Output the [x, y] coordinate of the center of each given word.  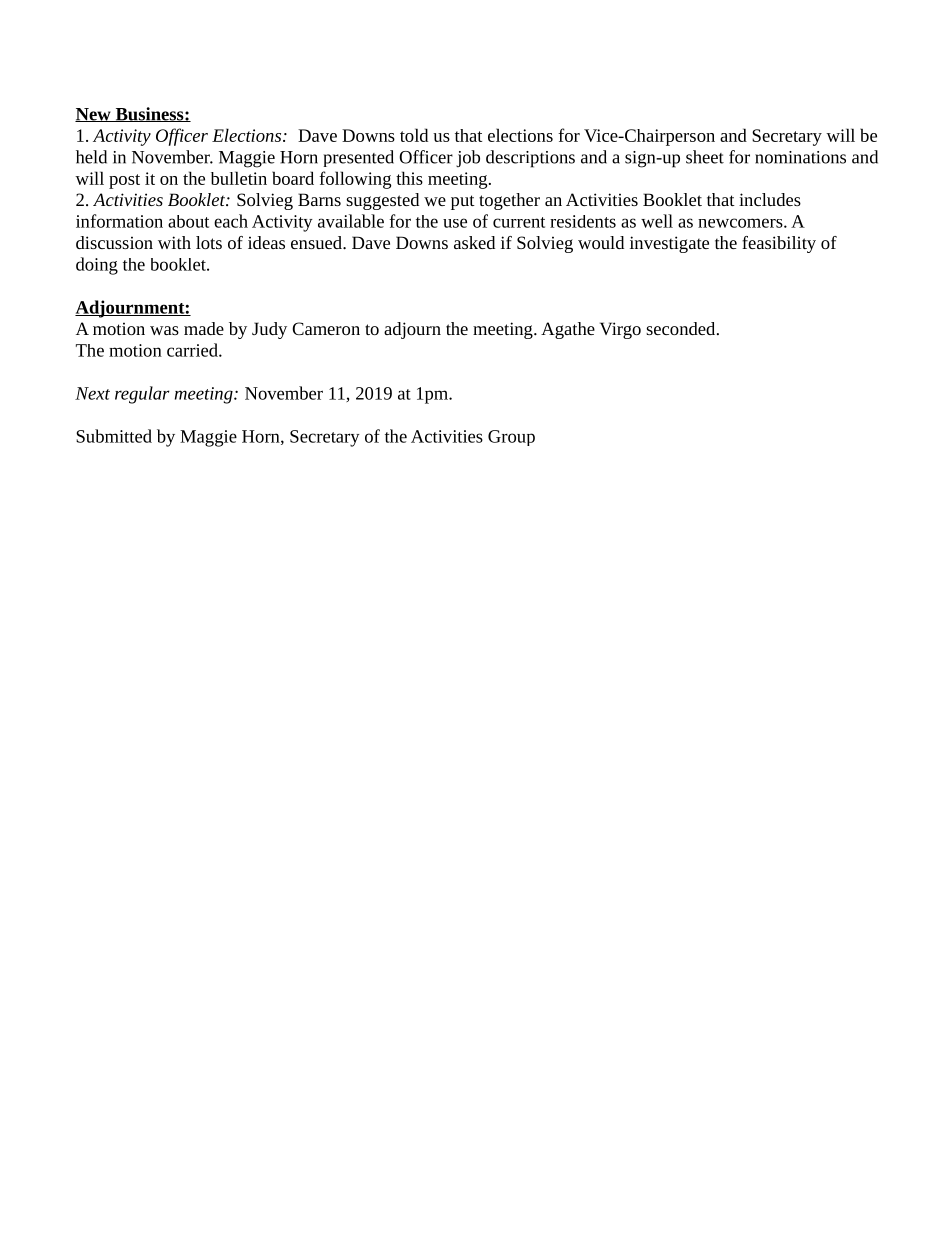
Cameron [326, 328]
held [91, 157]
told [414, 135]
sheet [705, 157]
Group [511, 438]
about [188, 221]
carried [193, 350]
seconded [682, 328]
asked [474, 242]
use [455, 223]
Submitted [114, 436]
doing [97, 266]
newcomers [741, 223]
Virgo [620, 330]
